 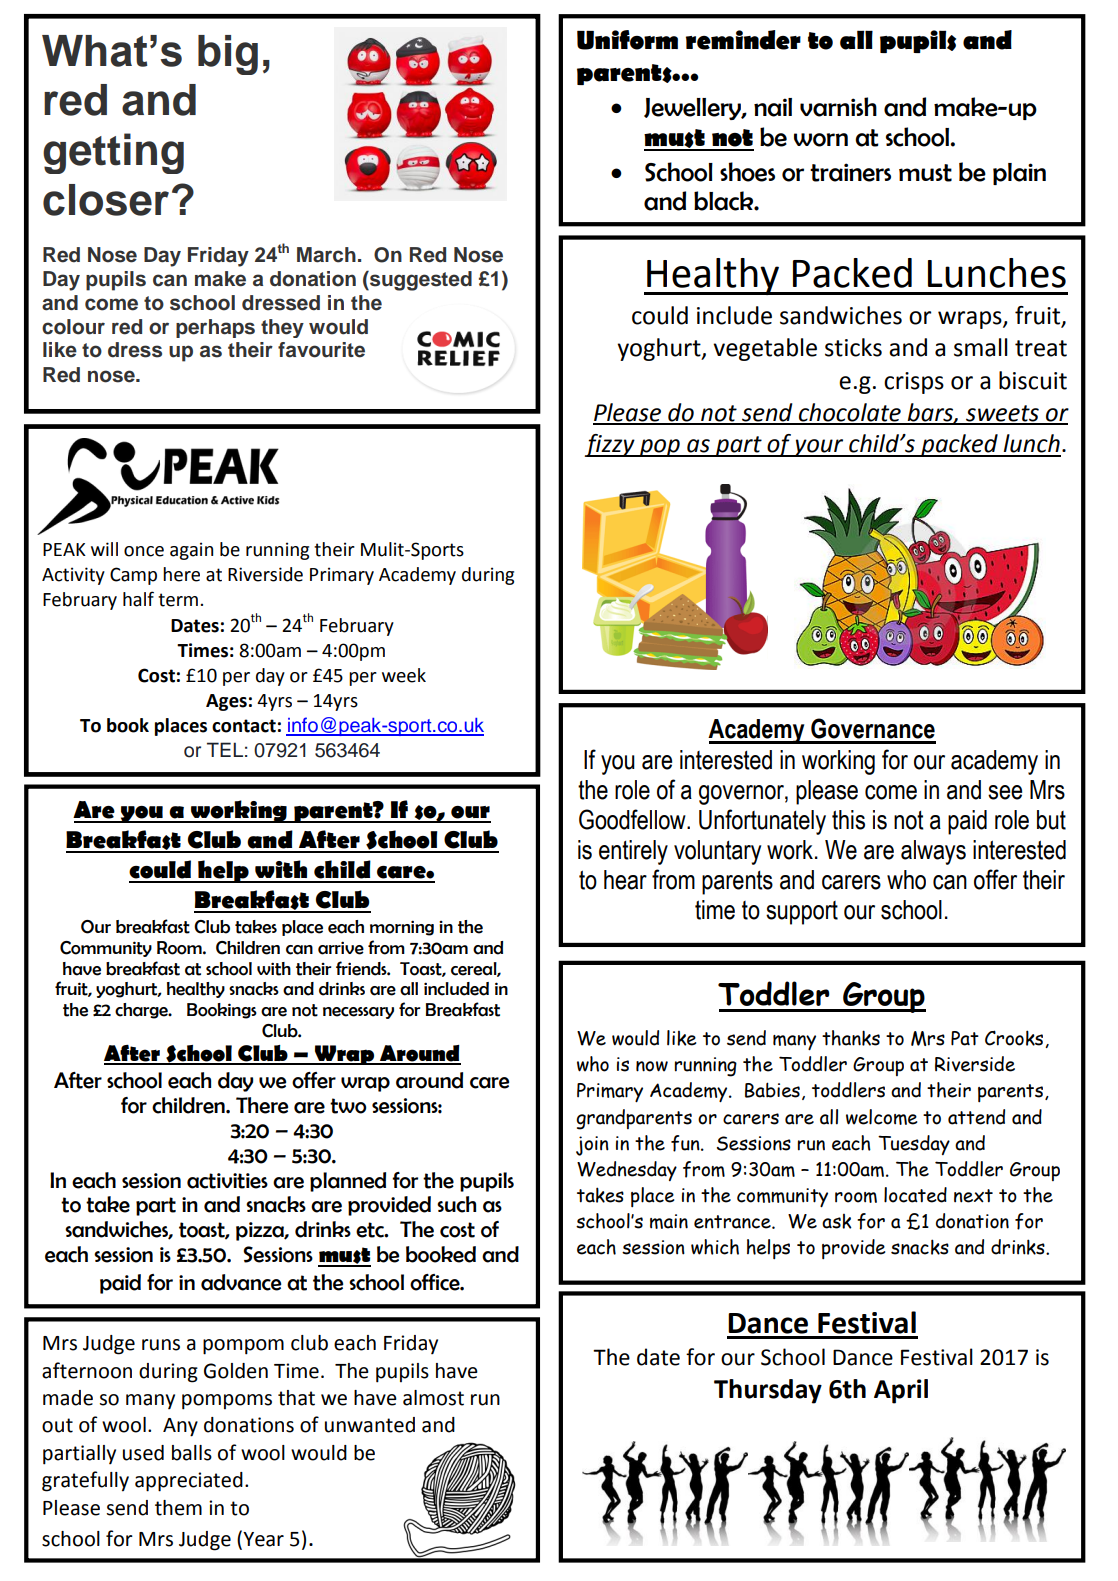 What do you see at coordinates (914, 383) in the page?
I see `crisps` at bounding box center [914, 383].
